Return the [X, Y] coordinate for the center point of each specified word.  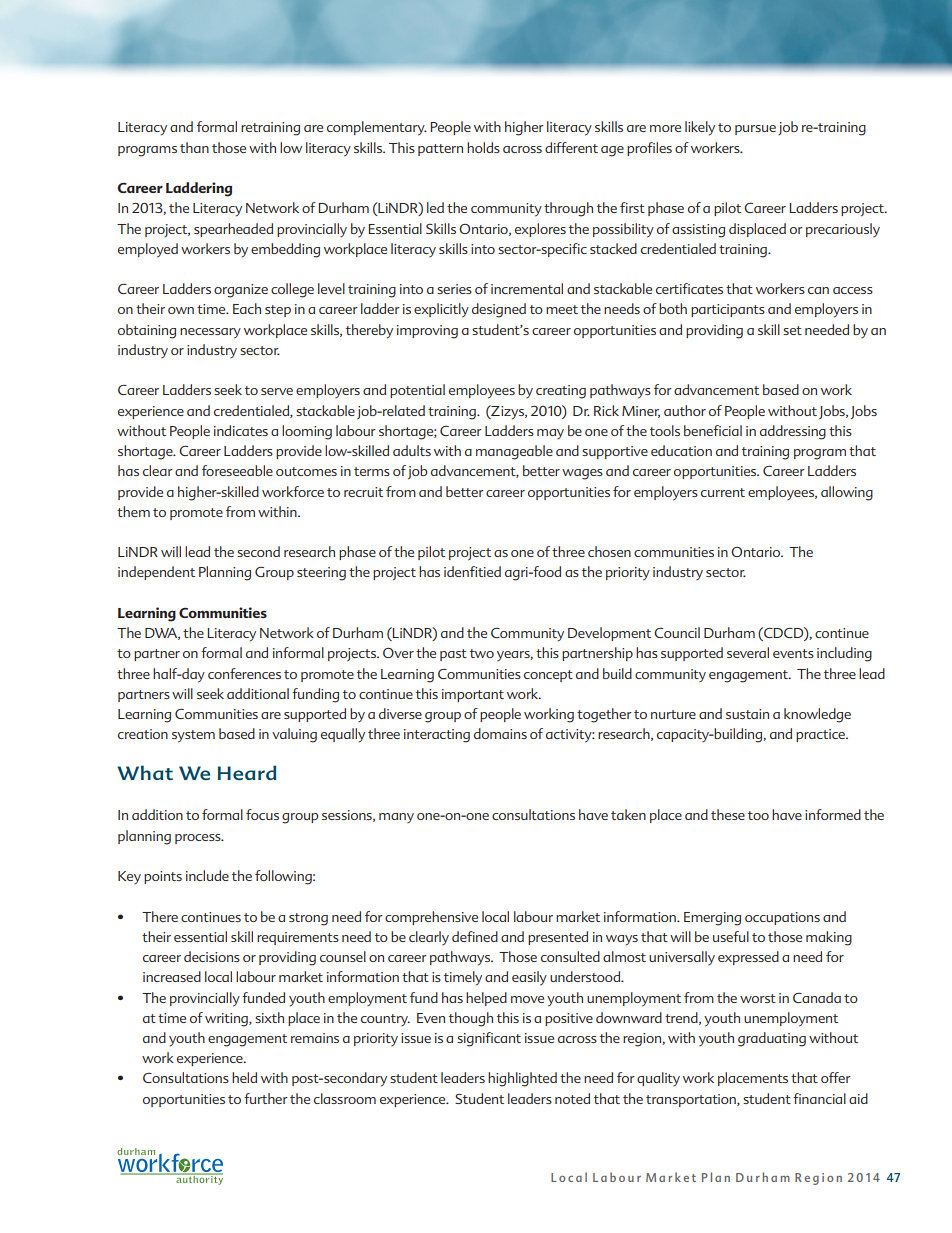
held [244, 1077]
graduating [772, 1039]
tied [489, 571]
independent [156, 573]
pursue [755, 130]
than [194, 147]
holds [483, 147]
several [748, 652]
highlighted [522, 1079]
